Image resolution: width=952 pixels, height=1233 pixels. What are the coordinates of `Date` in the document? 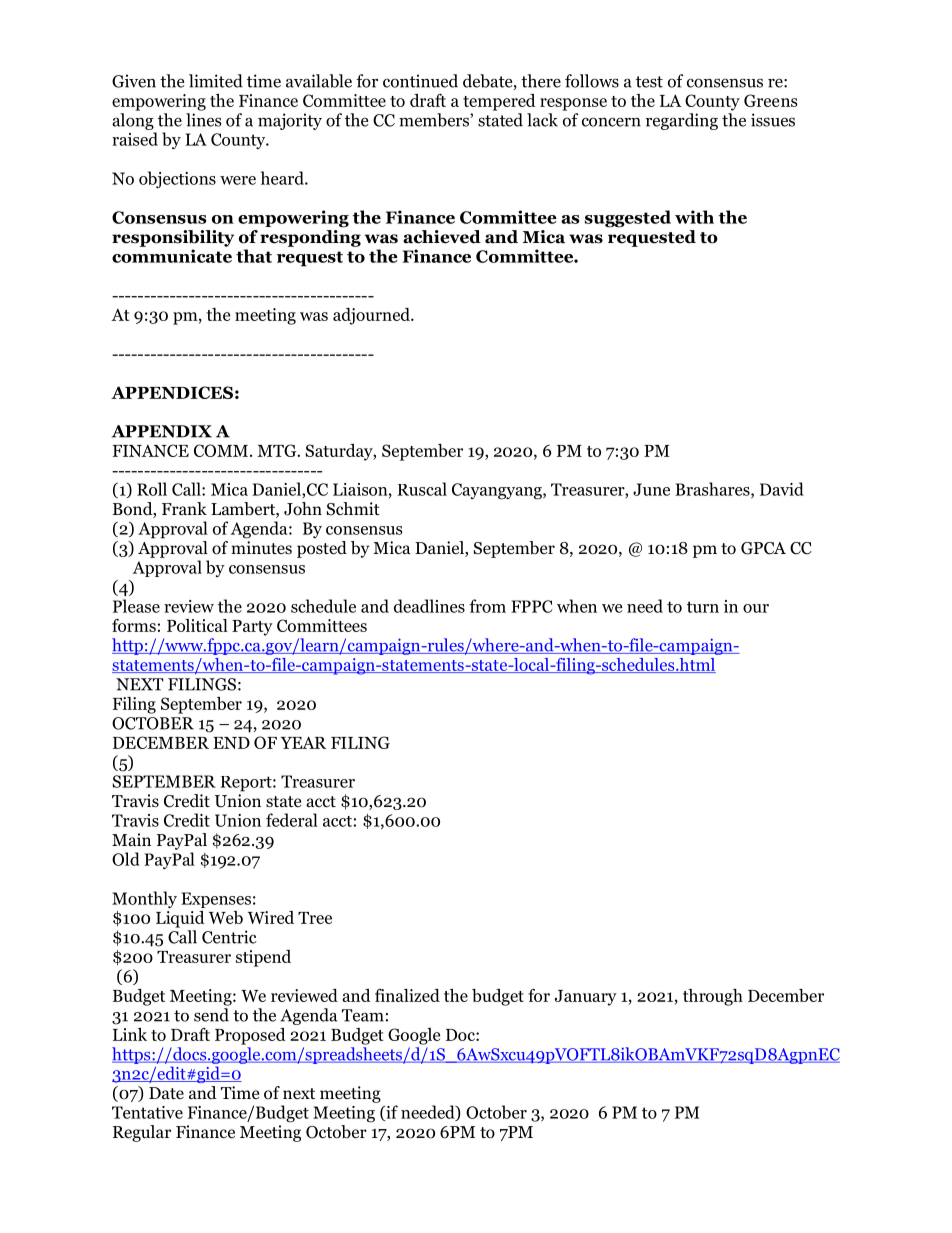 It's located at (166, 1093).
